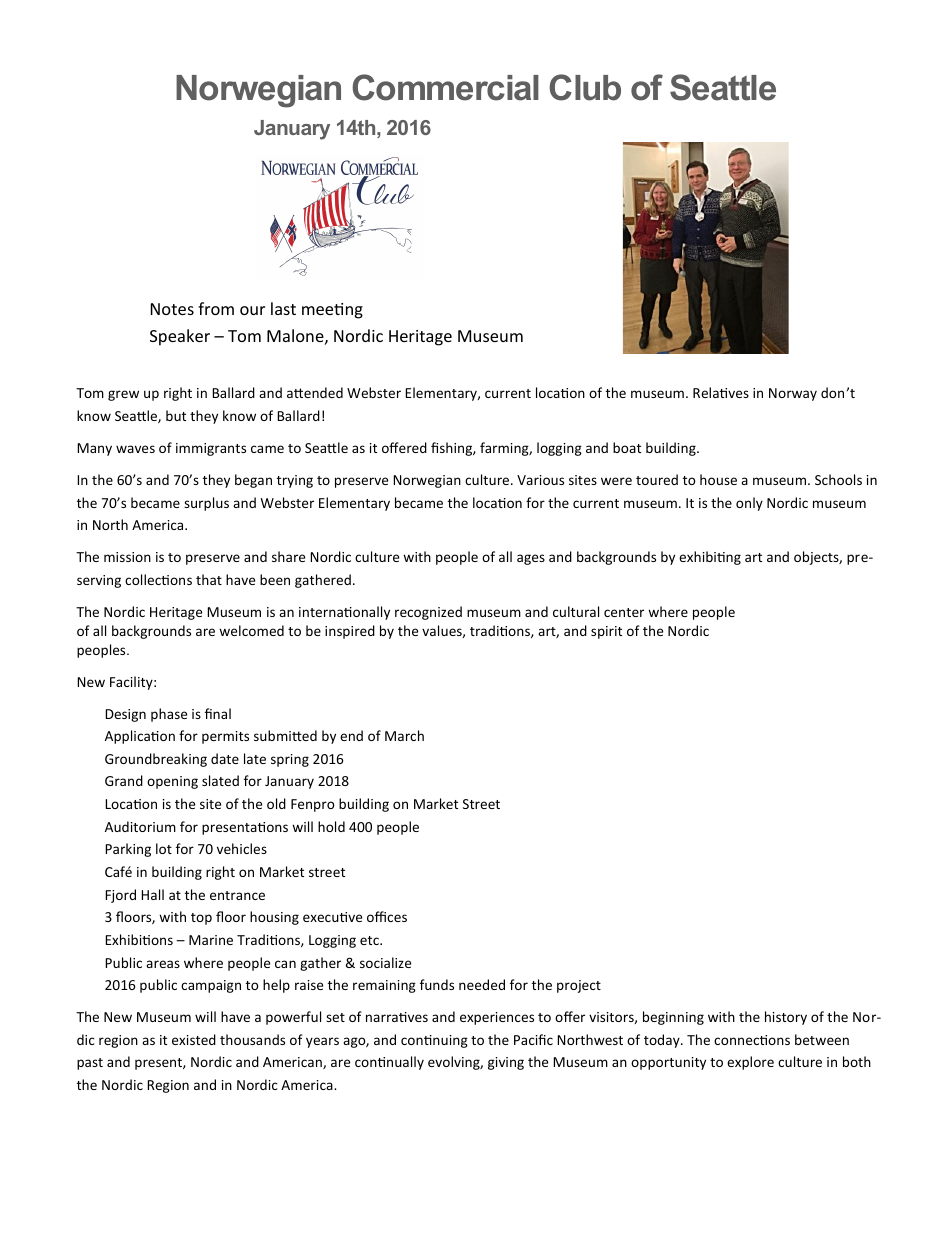 The image size is (952, 1233). I want to click on Norway, so click(793, 394).
